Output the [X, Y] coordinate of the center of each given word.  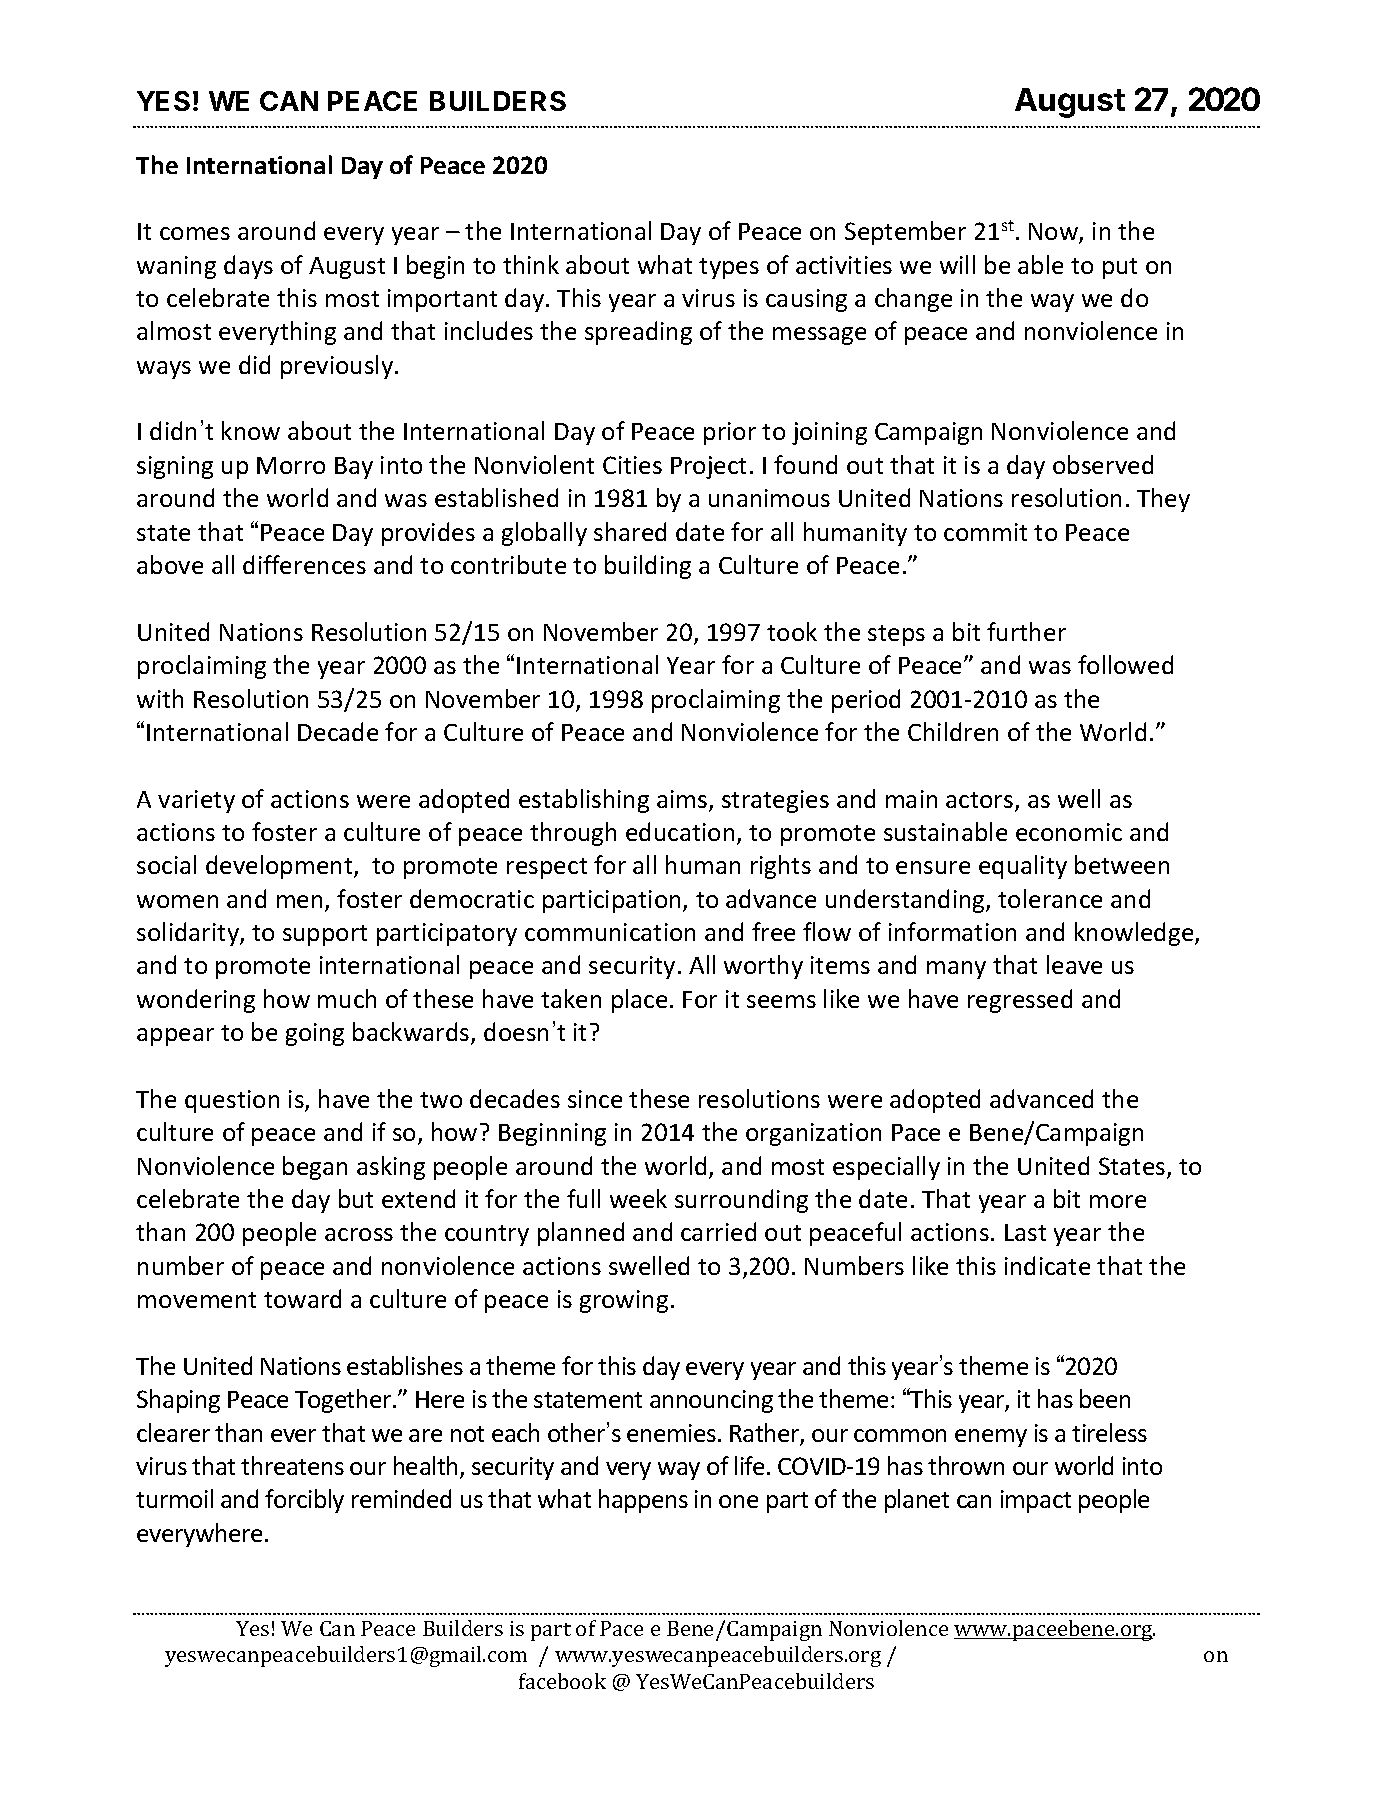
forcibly [304, 1501]
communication [610, 932]
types [729, 268]
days [248, 267]
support [325, 935]
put [1120, 268]
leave [1074, 964]
